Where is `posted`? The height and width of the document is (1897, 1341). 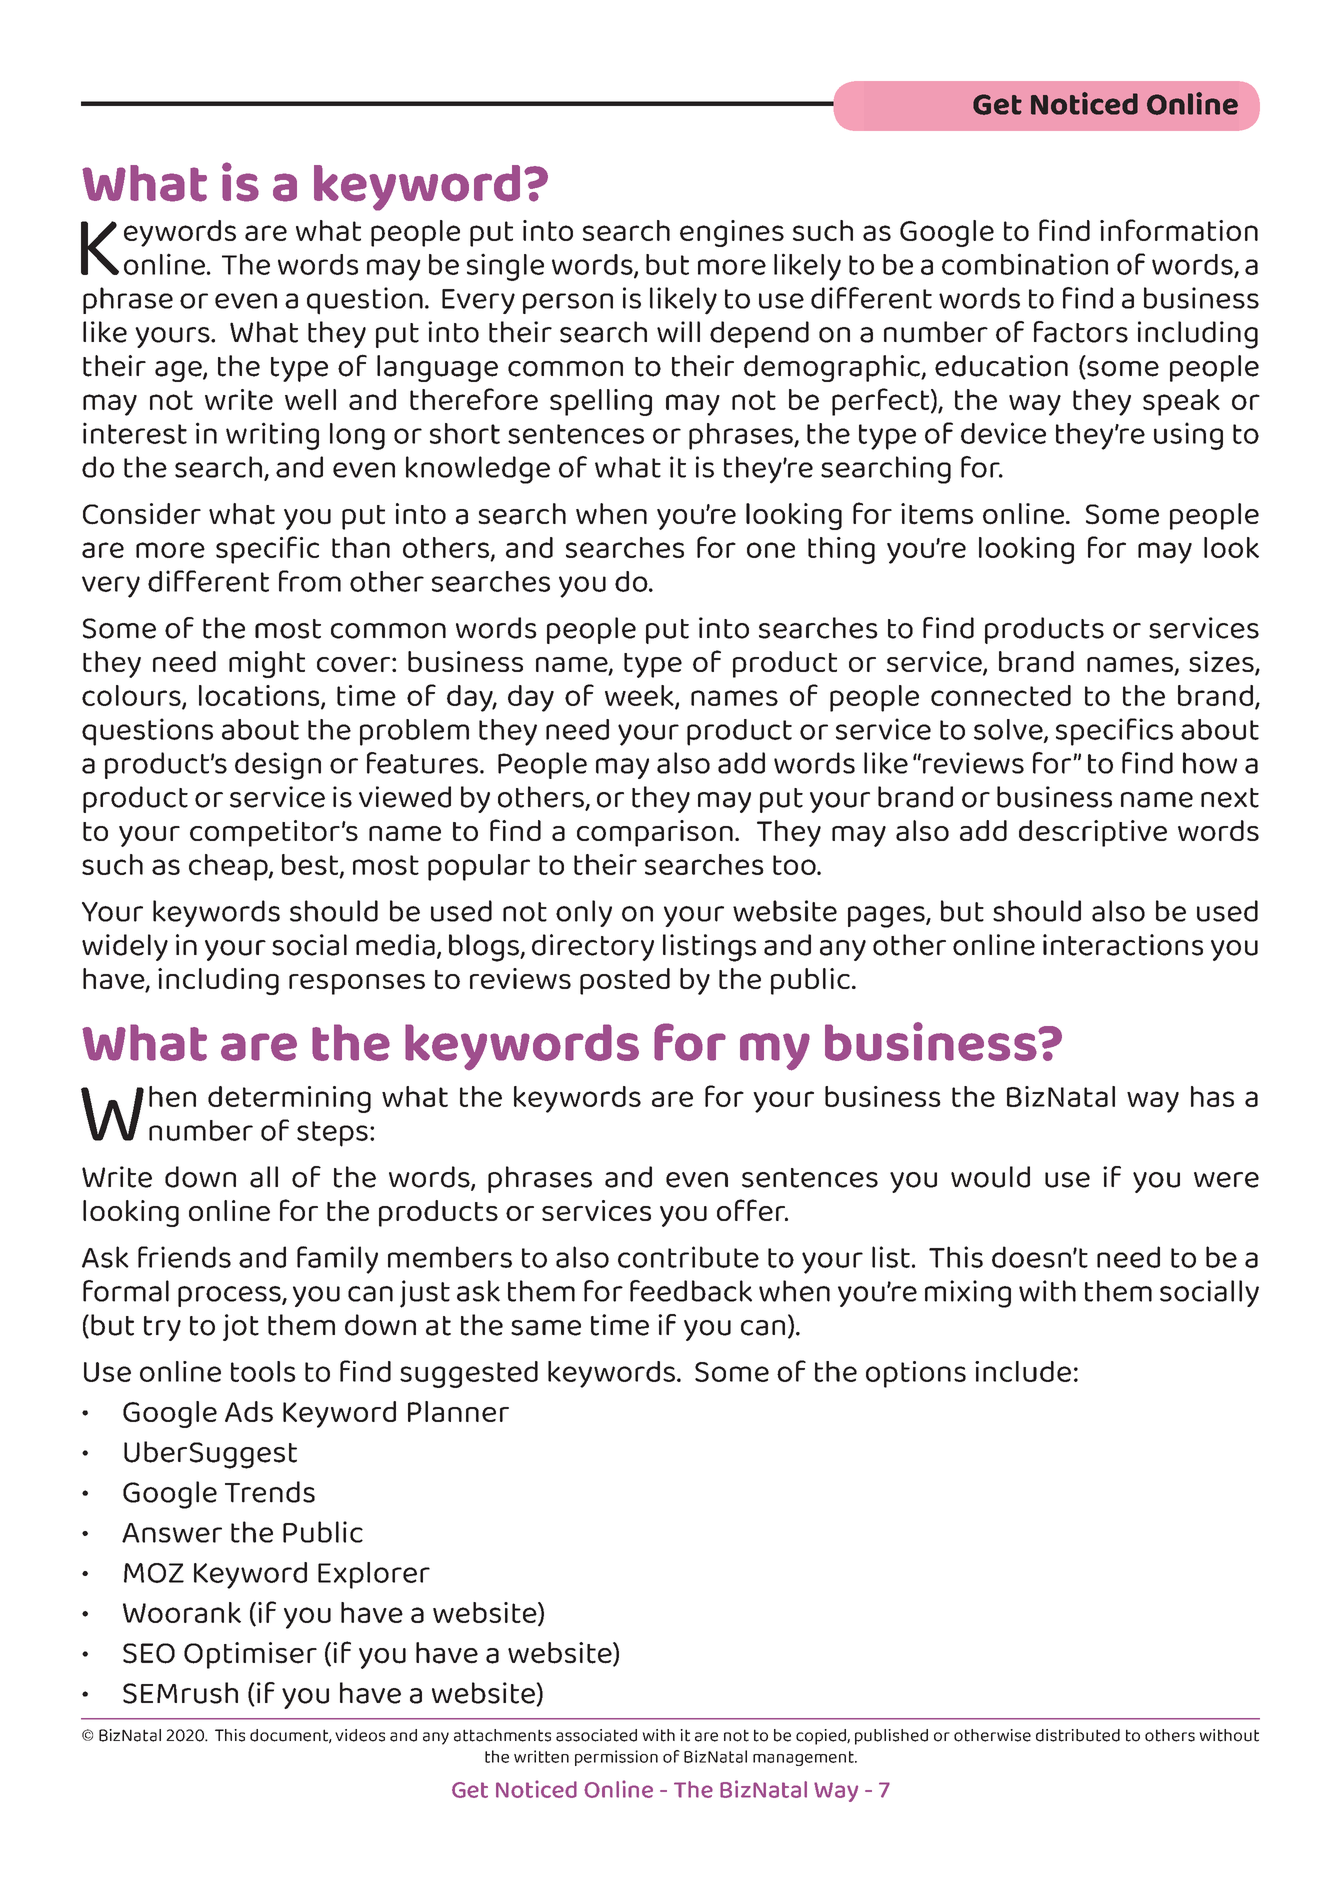
posted is located at coordinates (625, 981).
